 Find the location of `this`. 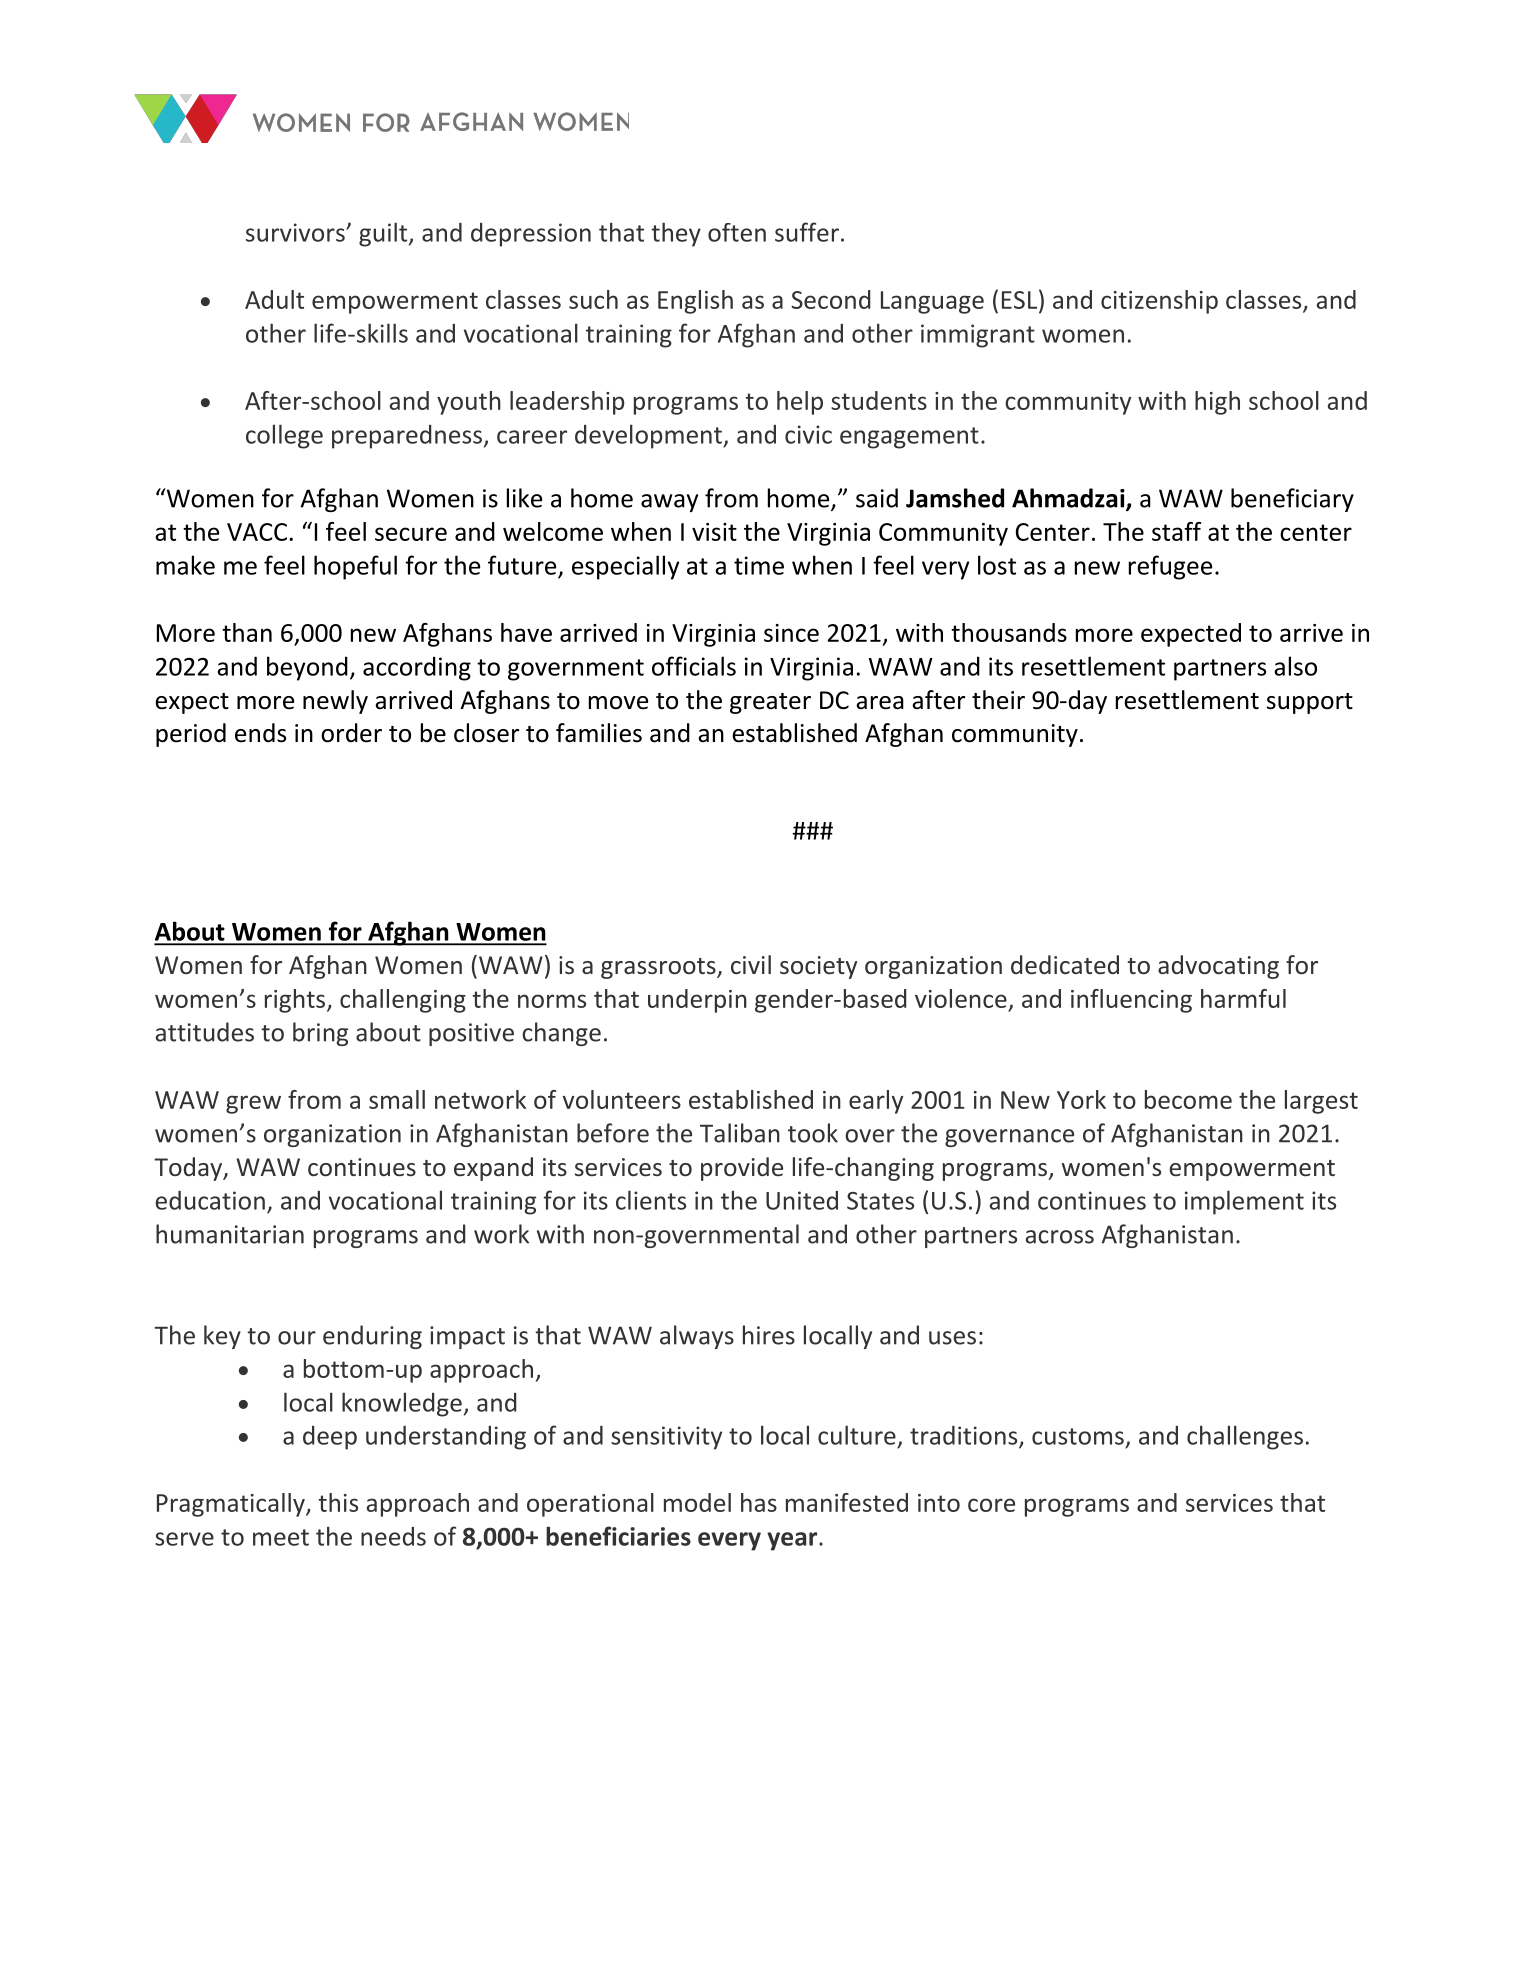

this is located at coordinates (338, 1502).
